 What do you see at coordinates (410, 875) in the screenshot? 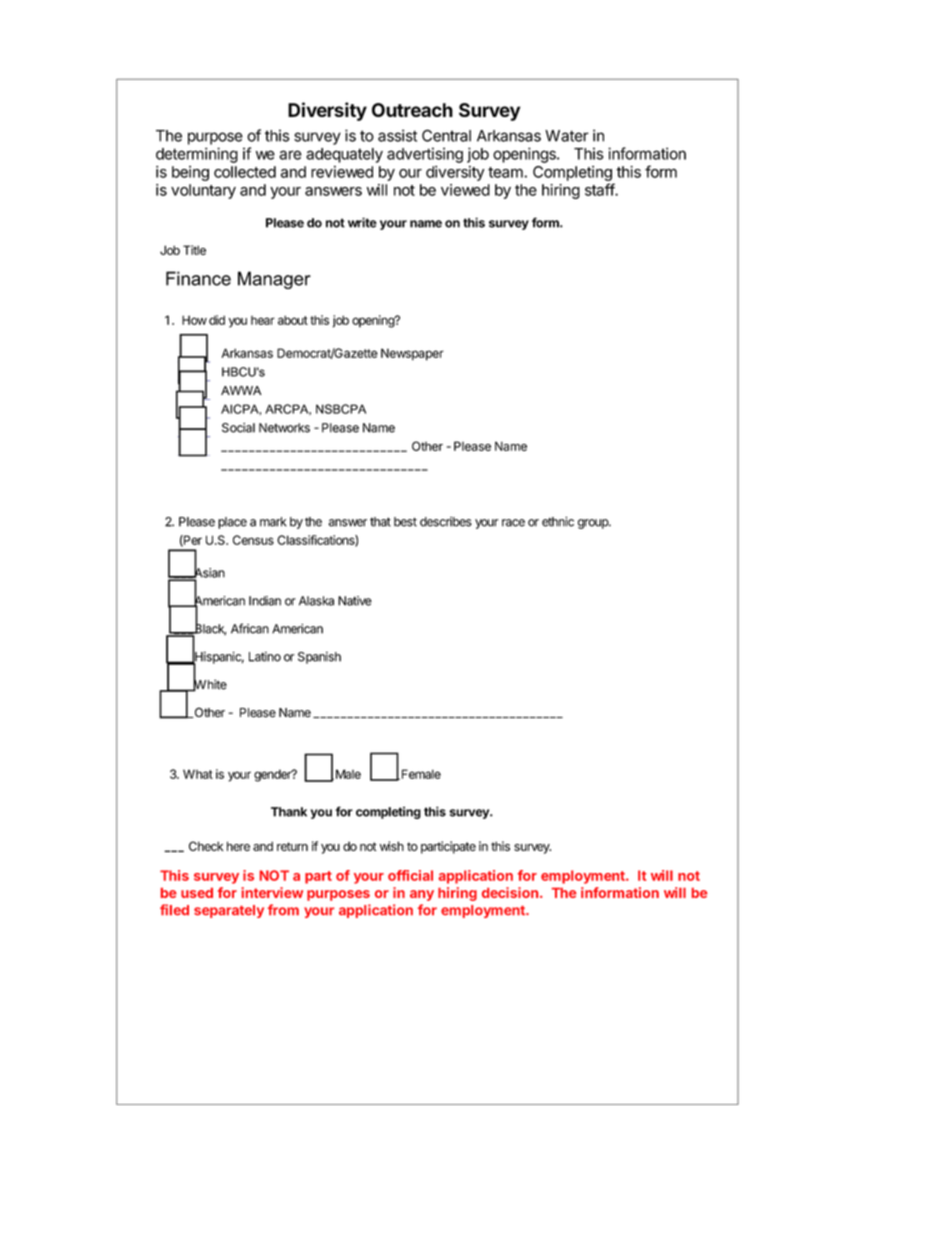
I see `official` at bounding box center [410, 875].
